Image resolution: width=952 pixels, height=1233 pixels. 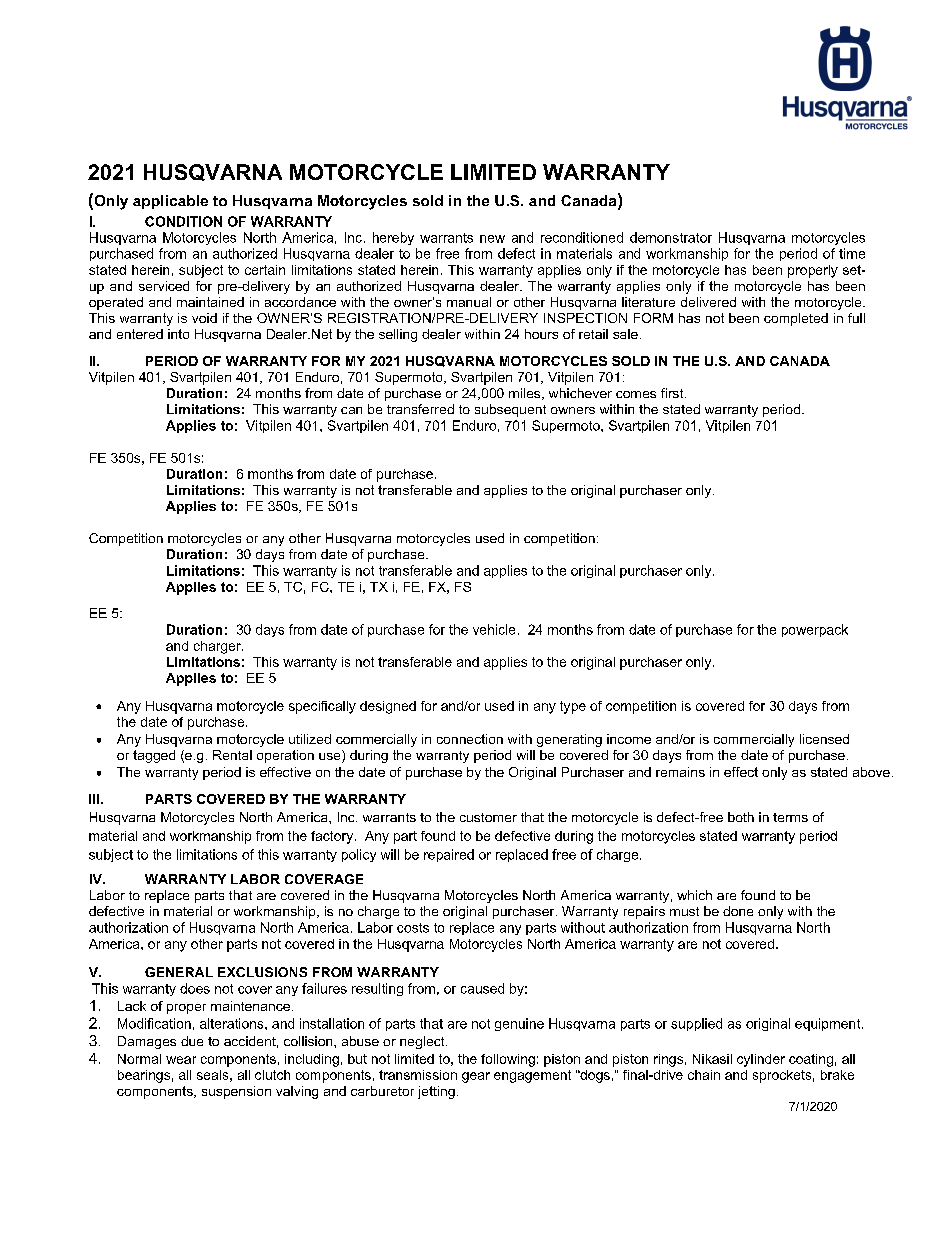 What do you see at coordinates (170, 202) in the image?
I see `applicable` at bounding box center [170, 202].
